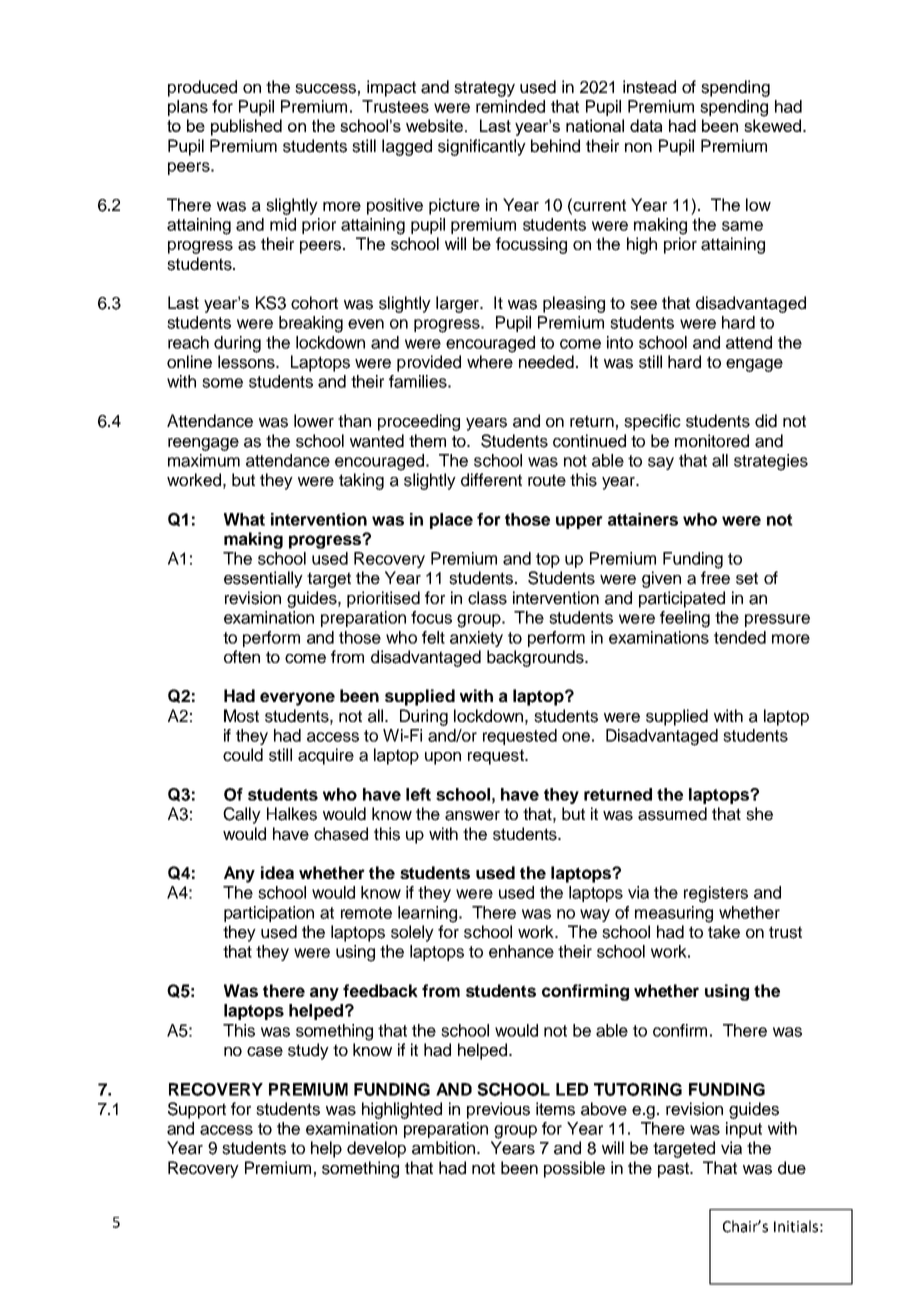  I want to click on free, so click(715, 578).
